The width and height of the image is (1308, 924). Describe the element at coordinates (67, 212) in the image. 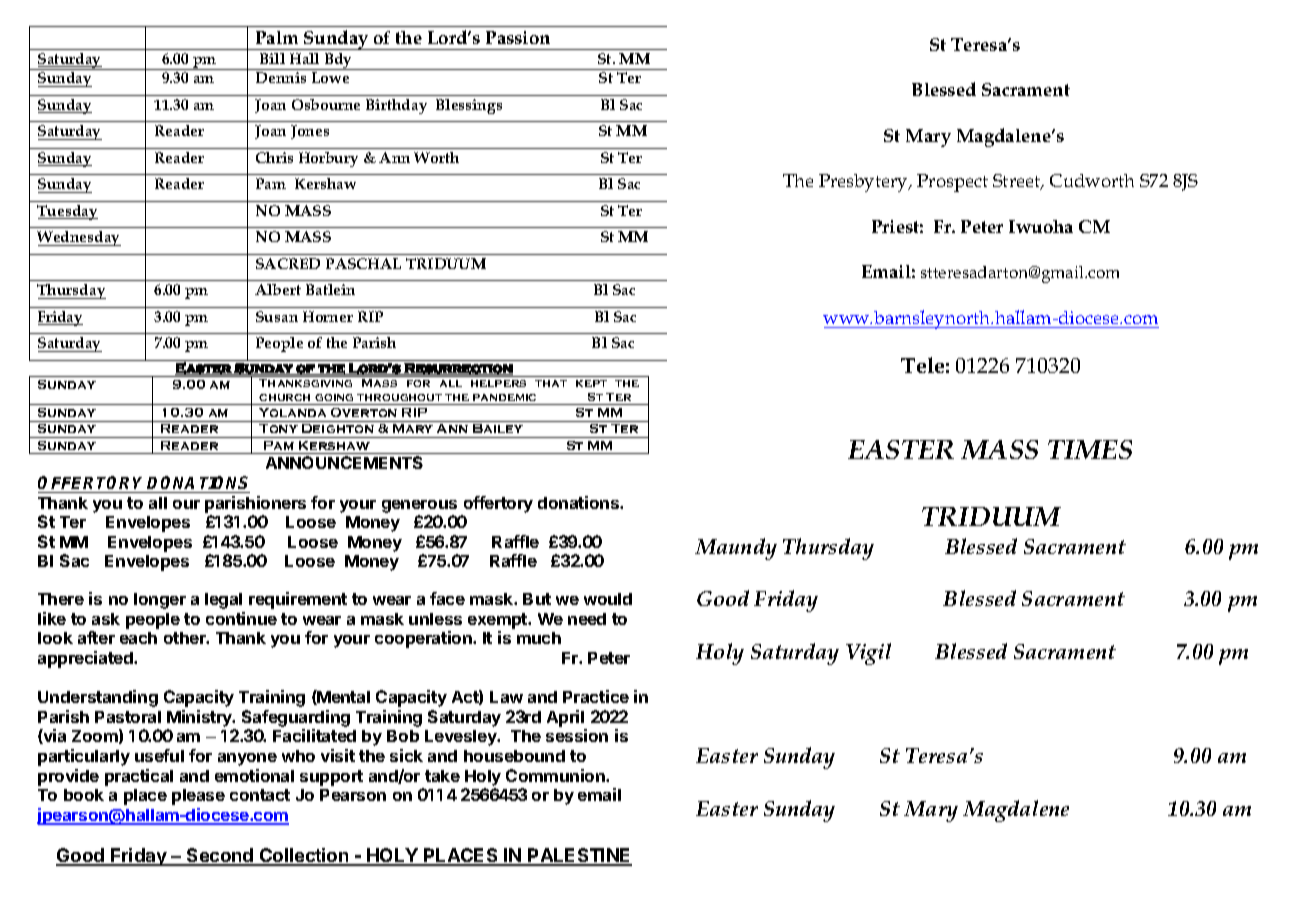

I see `Tuesday` at that location.
